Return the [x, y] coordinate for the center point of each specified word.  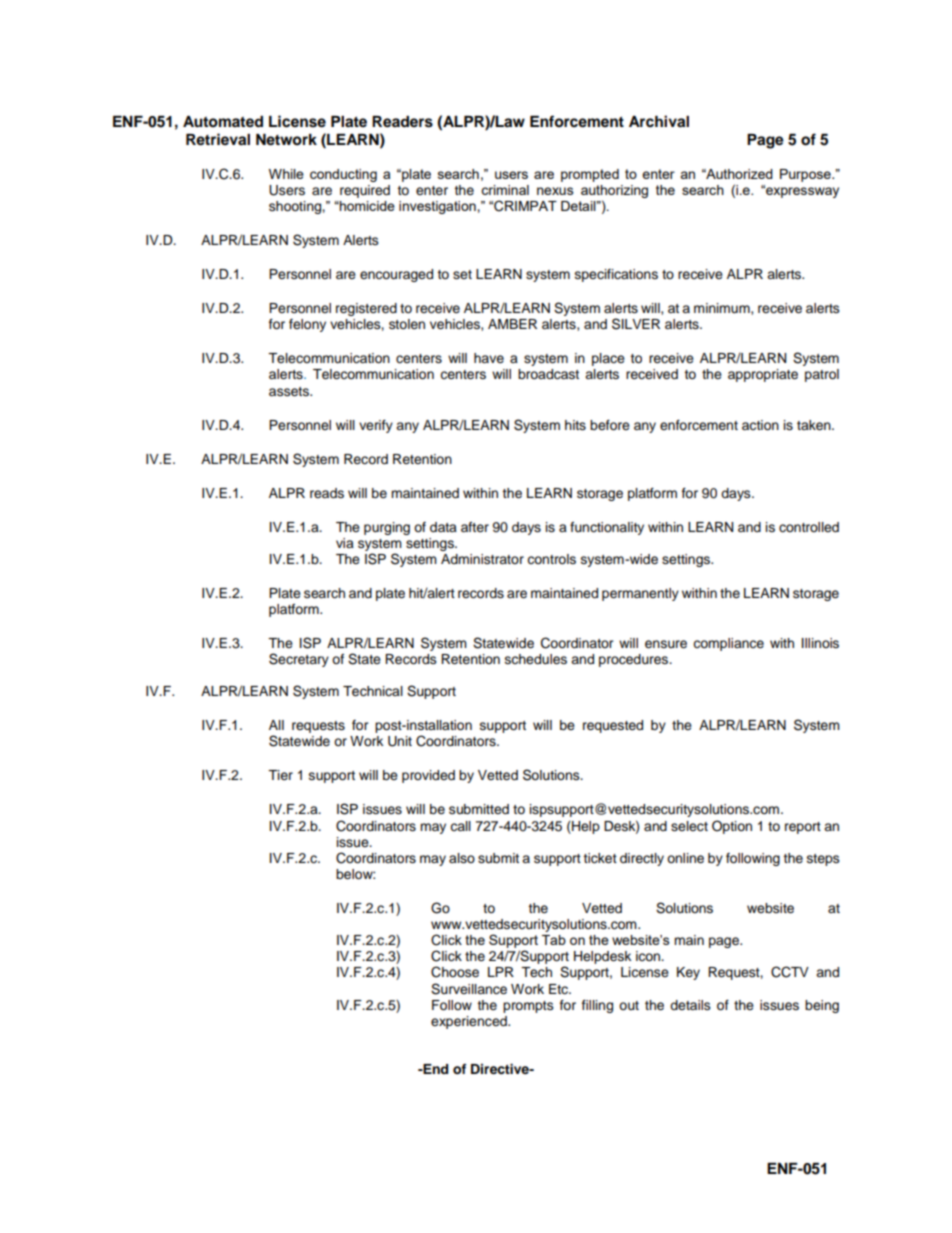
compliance [728, 644]
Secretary [299, 660]
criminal [505, 190]
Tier [280, 775]
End [434, 1069]
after [475, 527]
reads [327, 493]
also [462, 858]
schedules [536, 659]
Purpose [806, 175]
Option [732, 827]
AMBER [512, 324]
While [286, 174]
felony [307, 325]
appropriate [763, 375]
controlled [809, 527]
